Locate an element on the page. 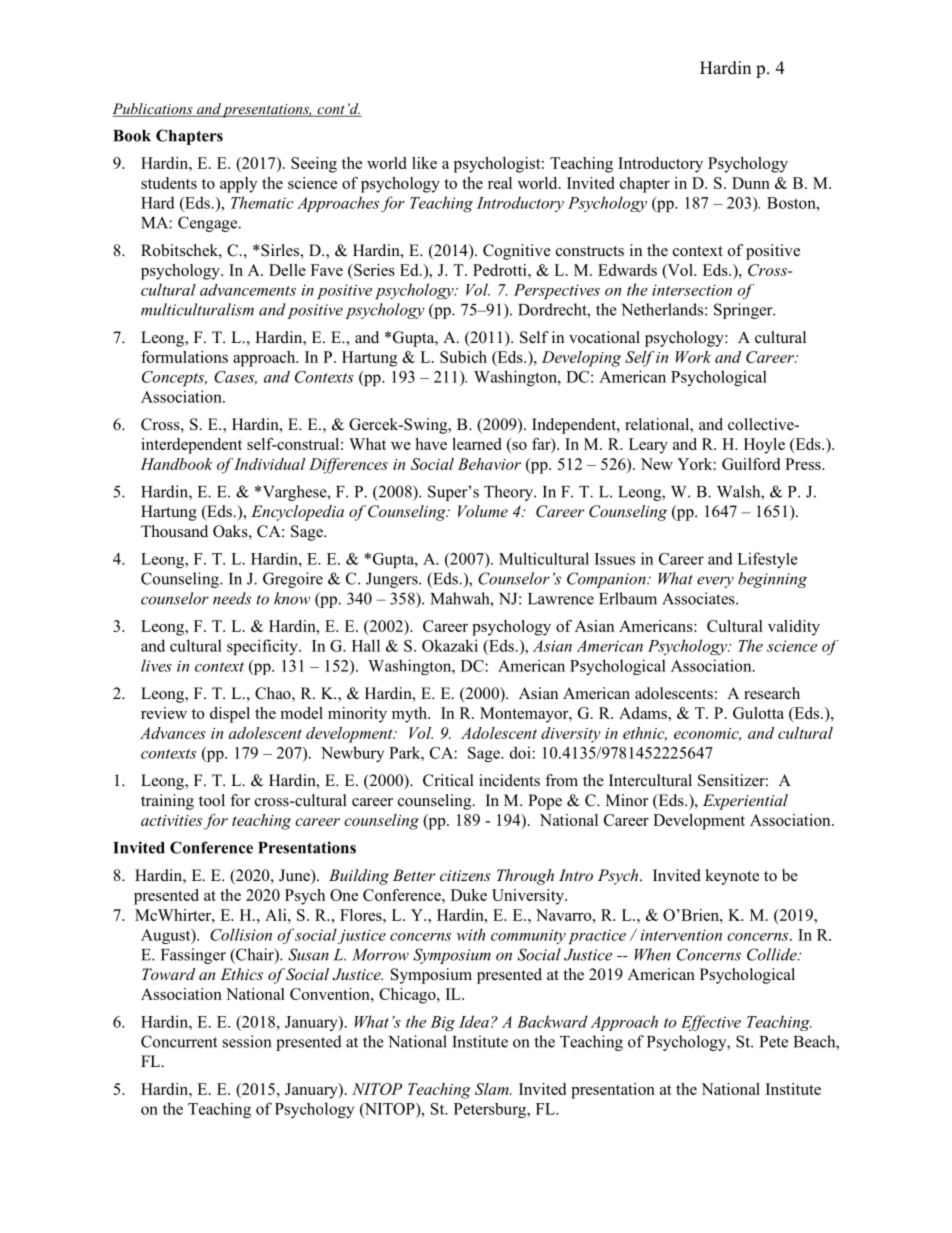 This page has height=1233, width=952. session is located at coordinates (247, 1041).
